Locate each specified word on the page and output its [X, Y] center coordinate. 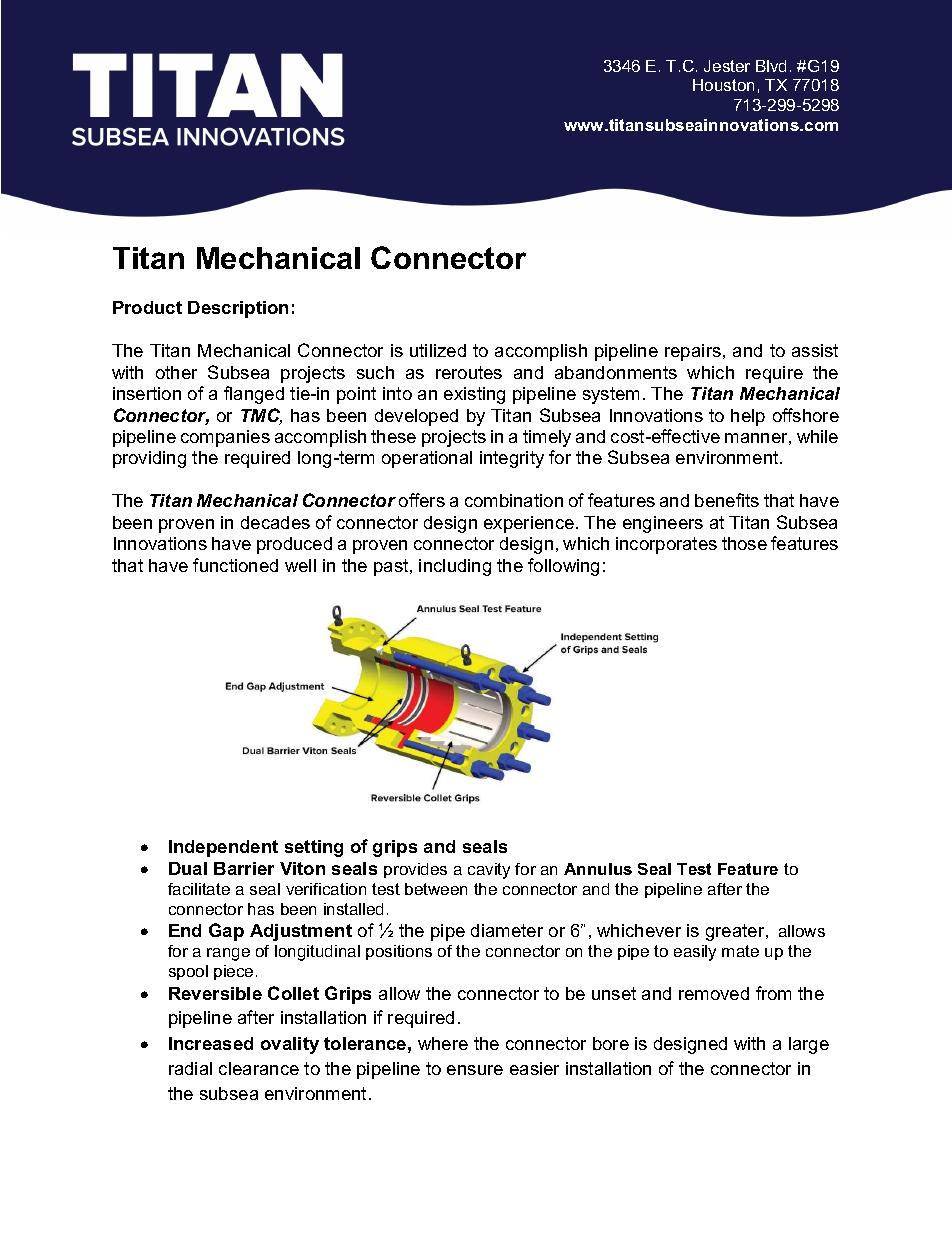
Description [238, 309]
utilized [438, 350]
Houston [723, 85]
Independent [223, 848]
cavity [489, 871]
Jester [727, 66]
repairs [693, 352]
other [176, 372]
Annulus [598, 869]
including [455, 567]
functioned [235, 565]
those [744, 543]
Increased [211, 1043]
